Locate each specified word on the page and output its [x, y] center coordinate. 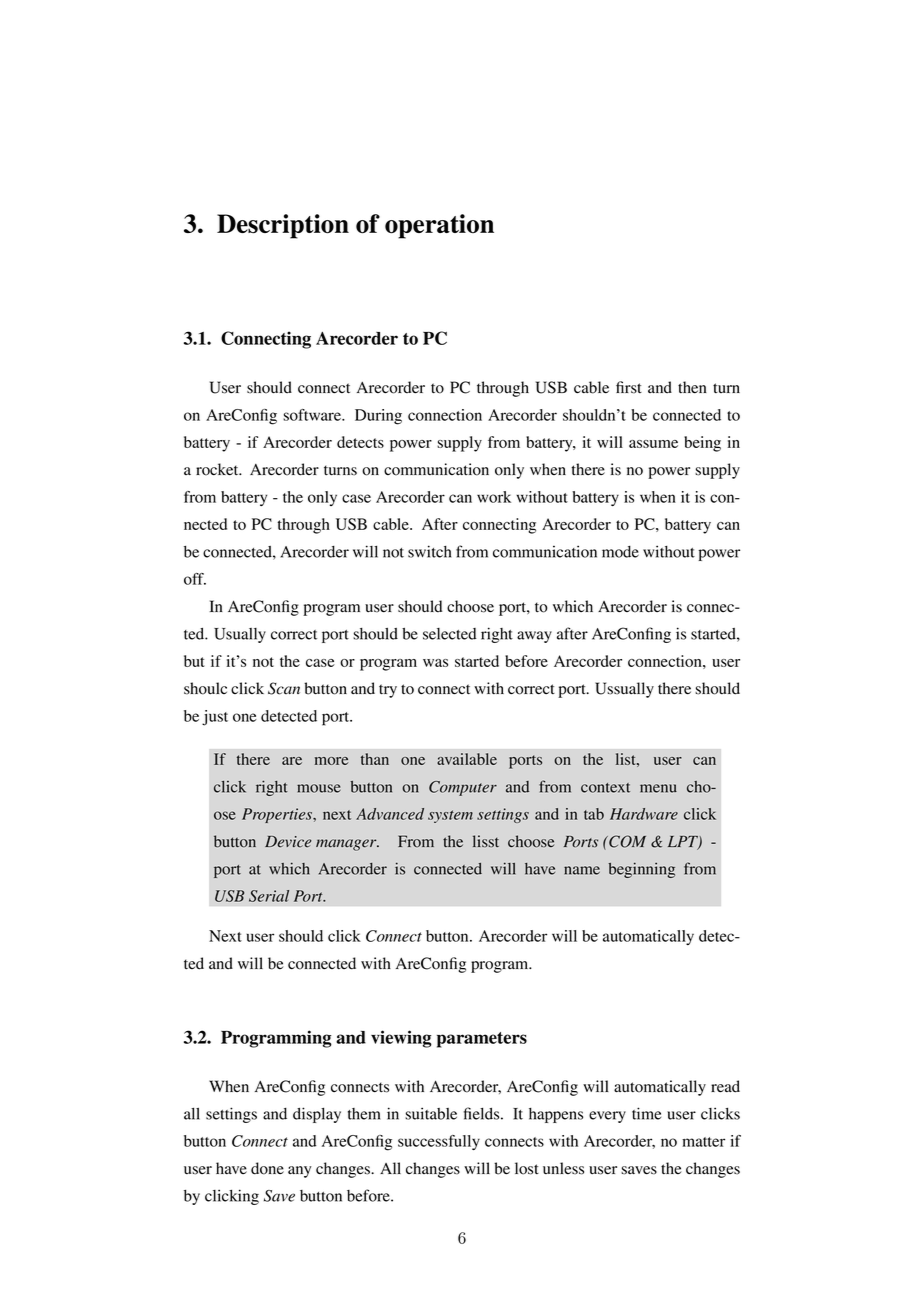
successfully [439, 1142]
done [267, 1168]
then [692, 387]
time [646, 1113]
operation [439, 226]
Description [283, 226]
